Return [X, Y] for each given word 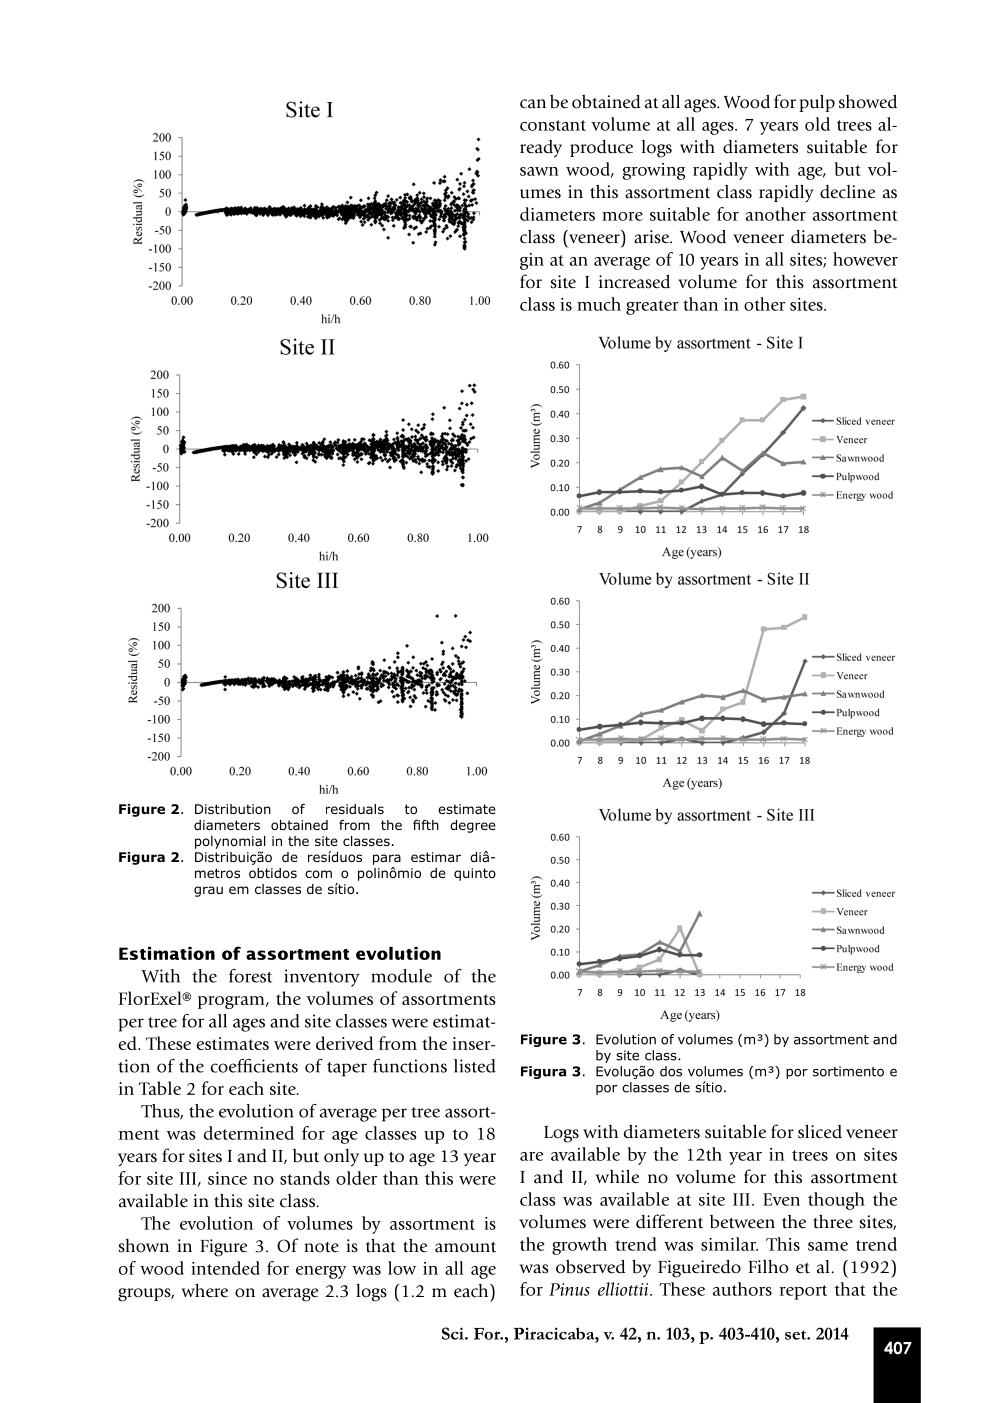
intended [225, 1268]
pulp [817, 103]
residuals [355, 809]
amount [465, 1247]
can [533, 104]
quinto [475, 874]
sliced [820, 1132]
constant [553, 125]
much [599, 304]
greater [652, 307]
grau [208, 891]
